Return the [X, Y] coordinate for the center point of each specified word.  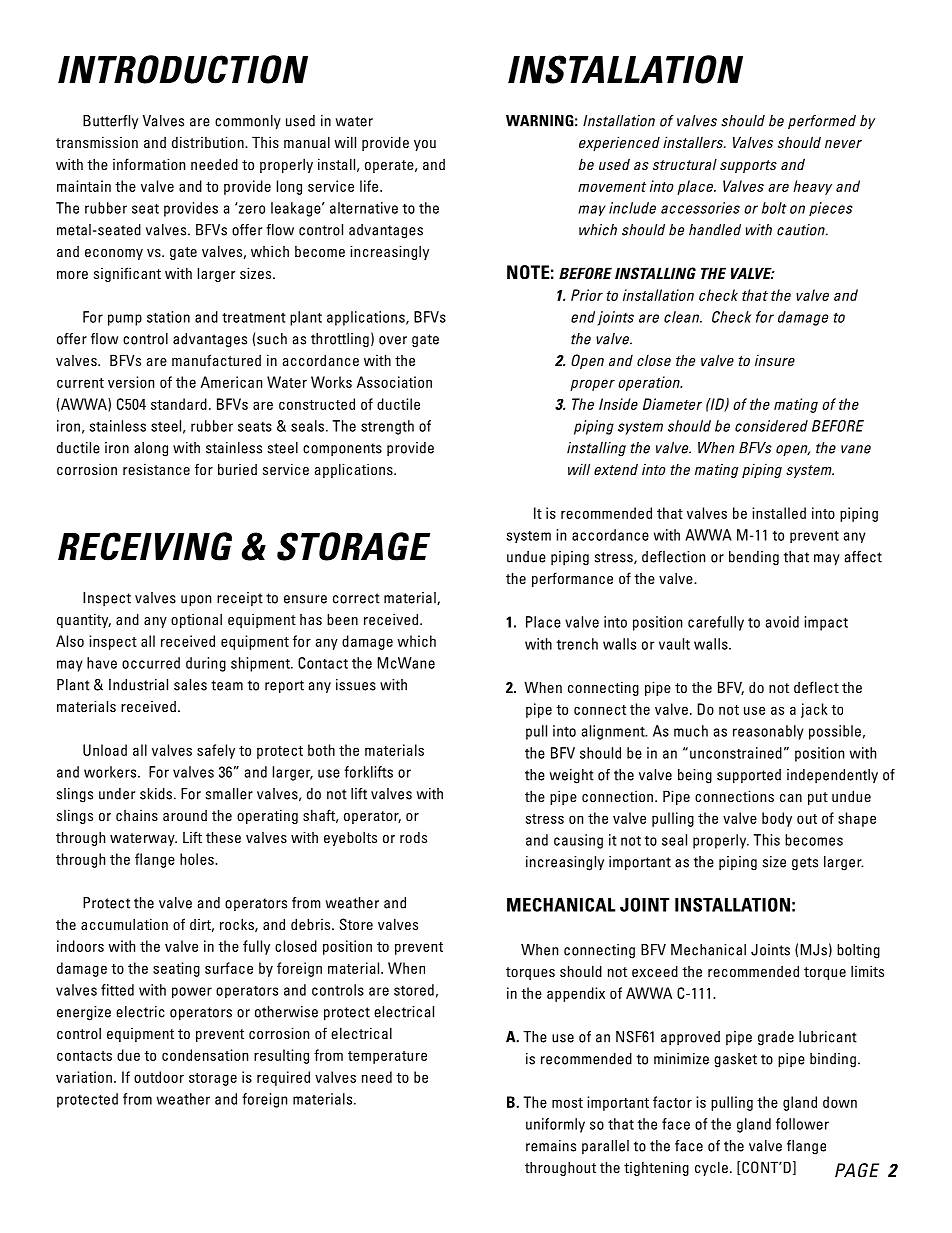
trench [577, 644]
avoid [782, 622]
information [149, 164]
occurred [151, 663]
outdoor [159, 1077]
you [425, 145]
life [370, 186]
